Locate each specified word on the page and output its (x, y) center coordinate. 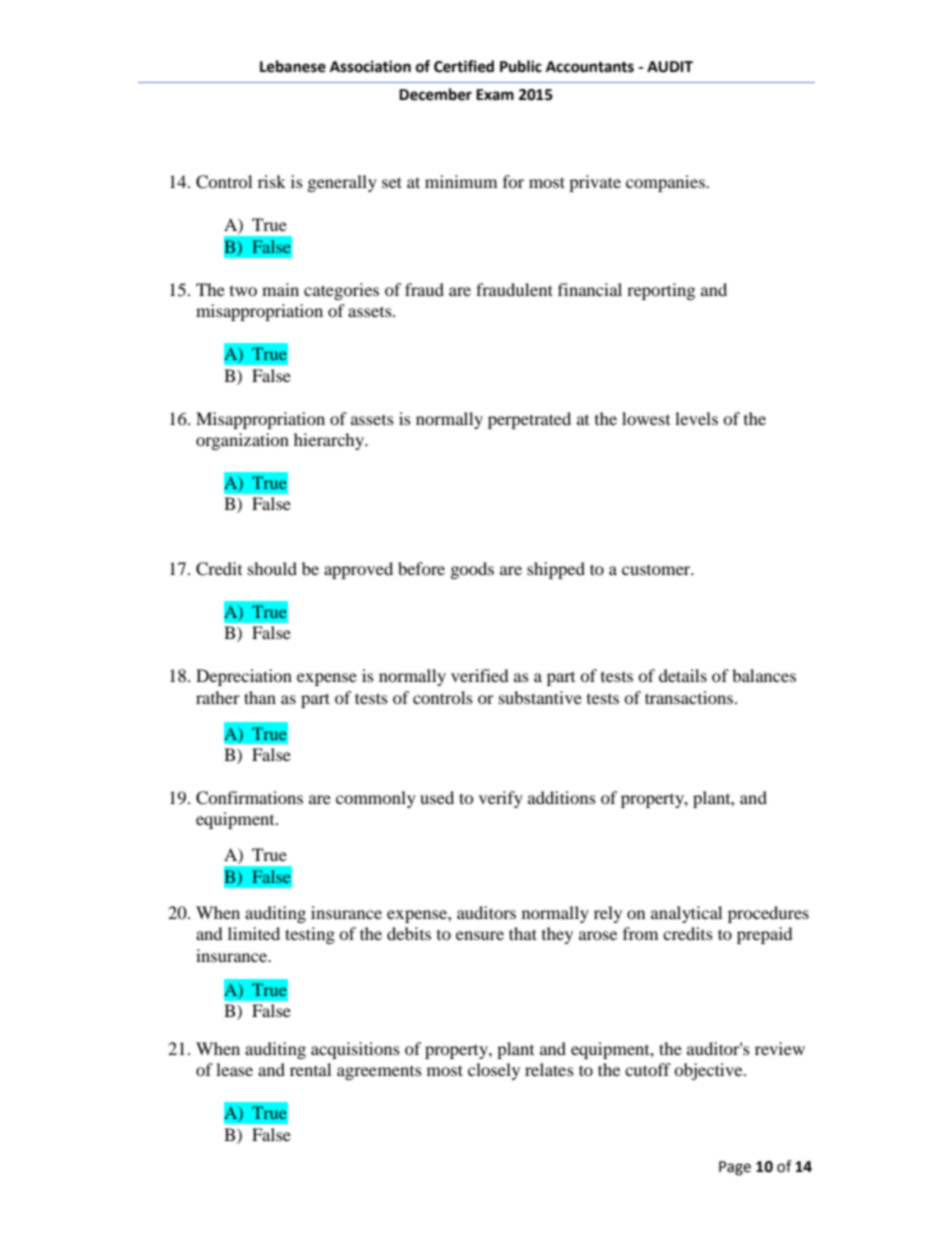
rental (310, 1069)
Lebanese (293, 66)
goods (472, 570)
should (272, 568)
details (683, 675)
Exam (495, 95)
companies (666, 183)
